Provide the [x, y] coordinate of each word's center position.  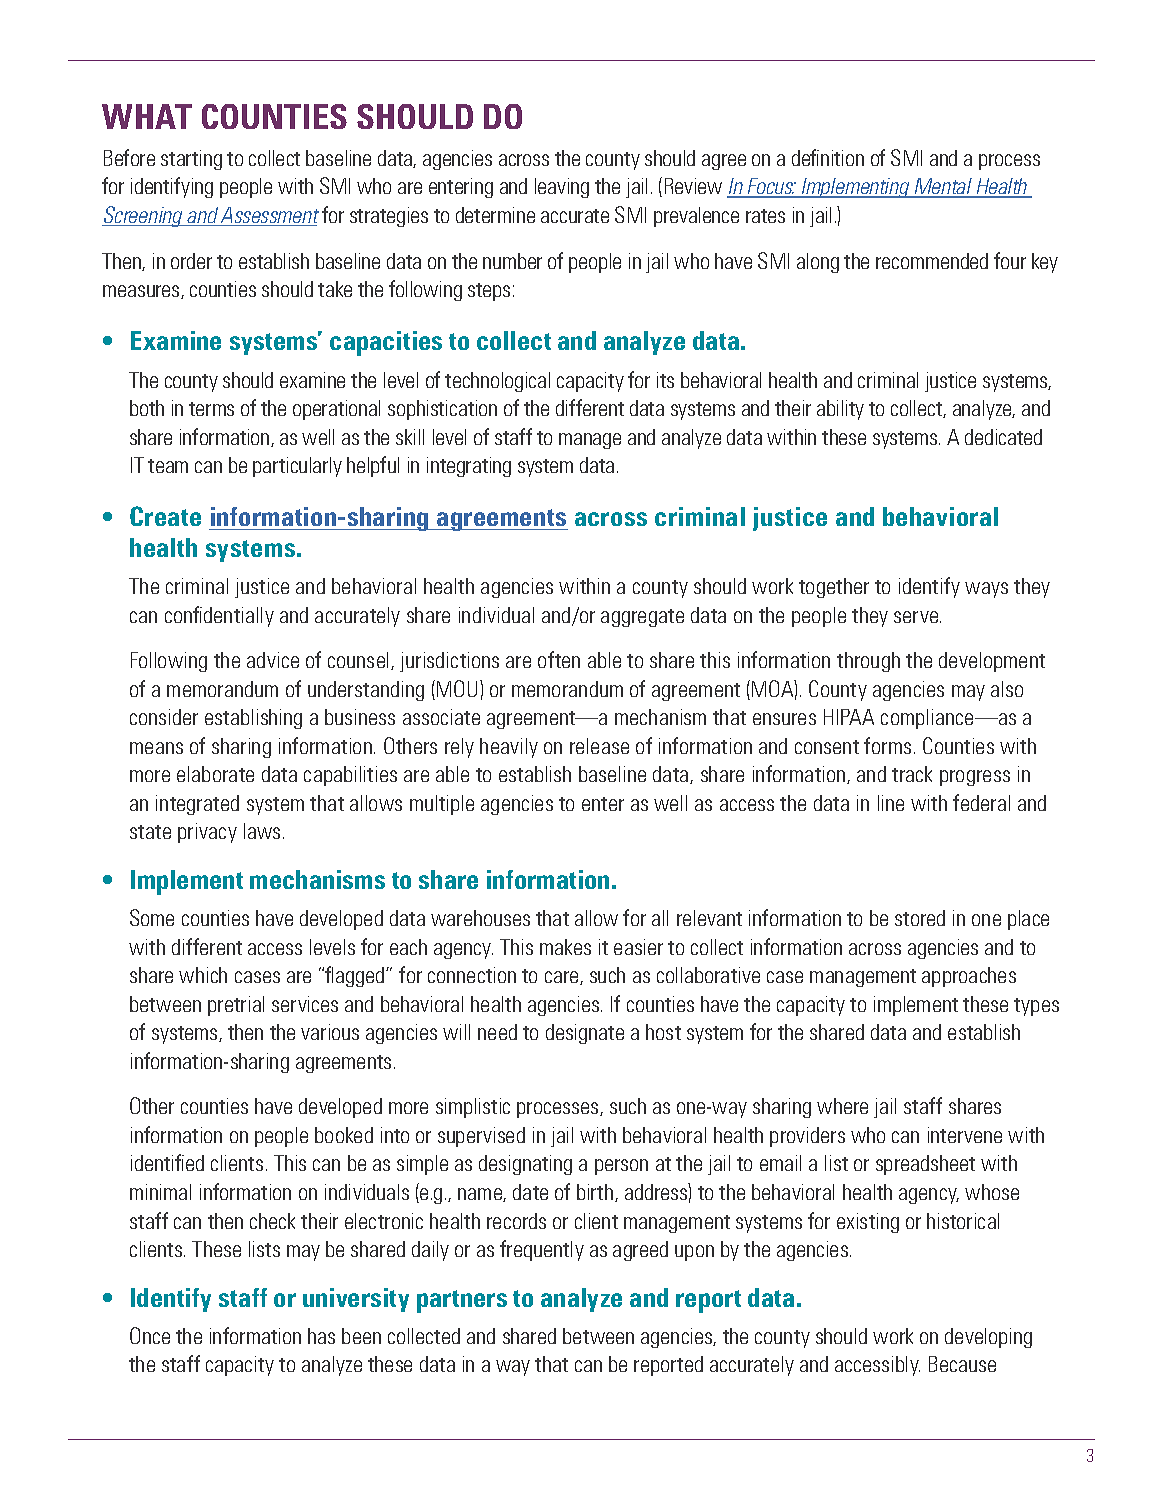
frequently [542, 1250]
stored [920, 918]
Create [165, 516]
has [321, 1336]
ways [986, 590]
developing [988, 1338]
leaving [562, 188]
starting [191, 160]
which [203, 975]
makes [565, 947]
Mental [943, 188]
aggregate [642, 618]
